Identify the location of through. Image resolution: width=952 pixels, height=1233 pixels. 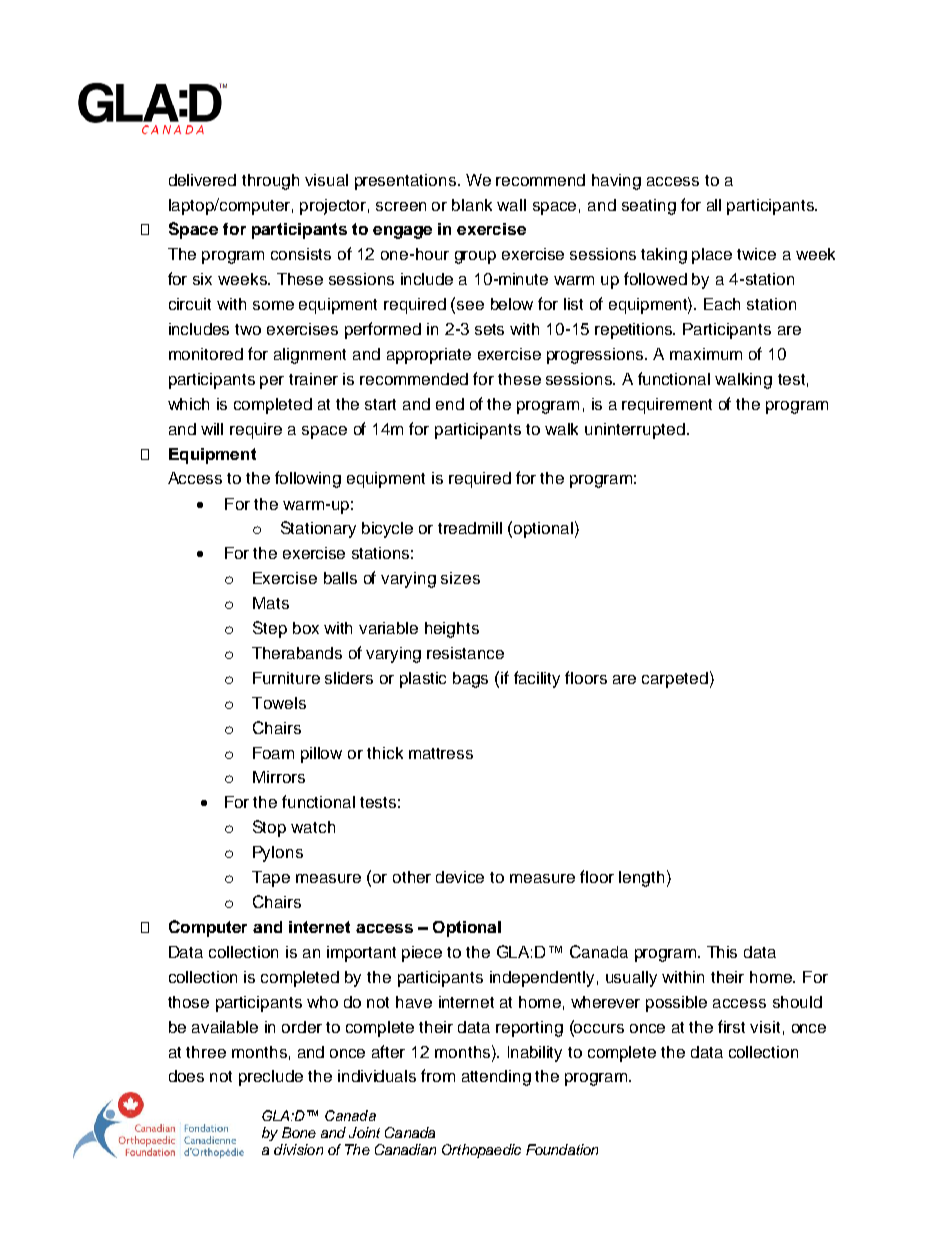
(270, 182).
